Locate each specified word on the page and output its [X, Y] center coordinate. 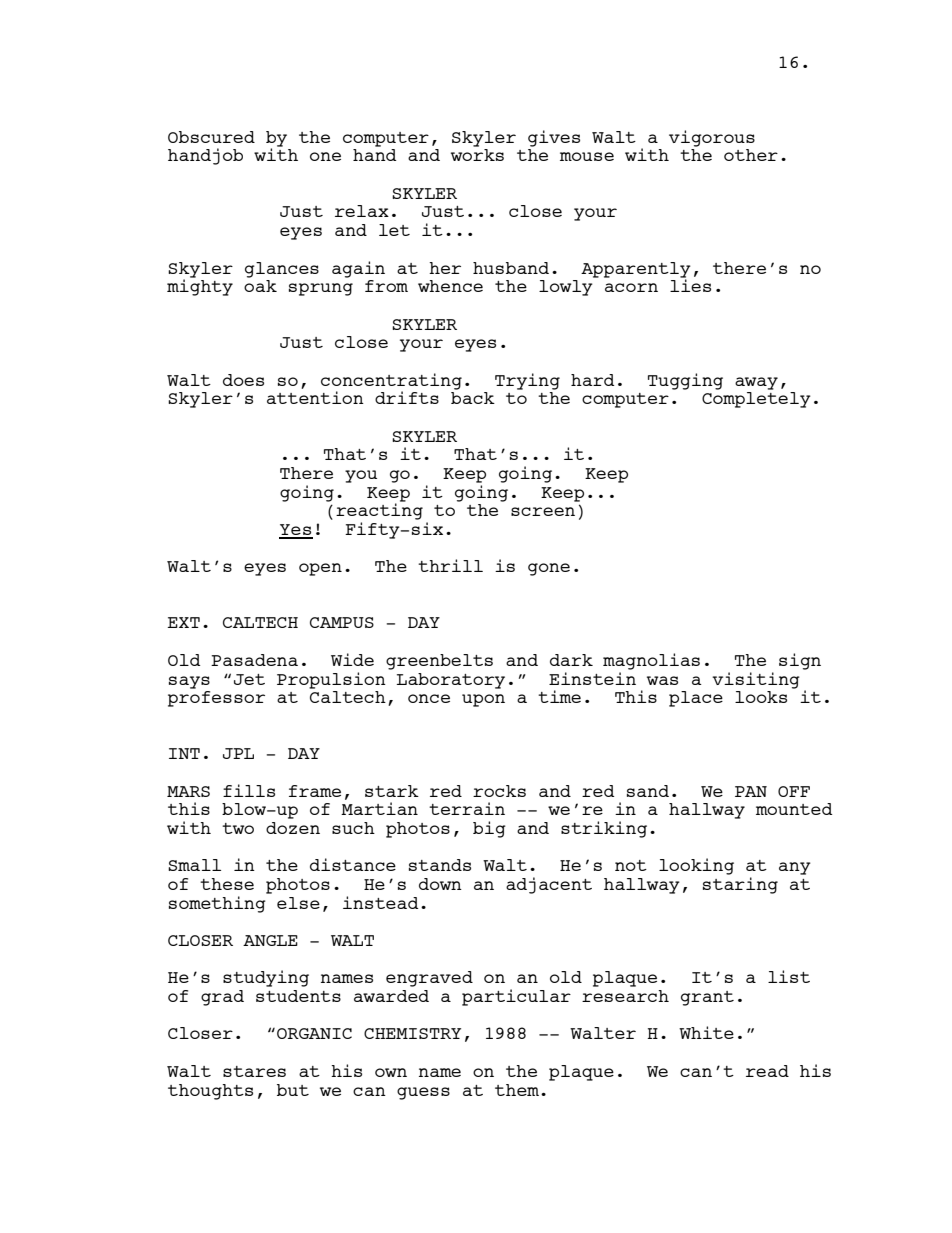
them [517, 1090]
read [767, 1071]
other [751, 155]
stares [254, 1071]
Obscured [211, 137]
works [477, 155]
